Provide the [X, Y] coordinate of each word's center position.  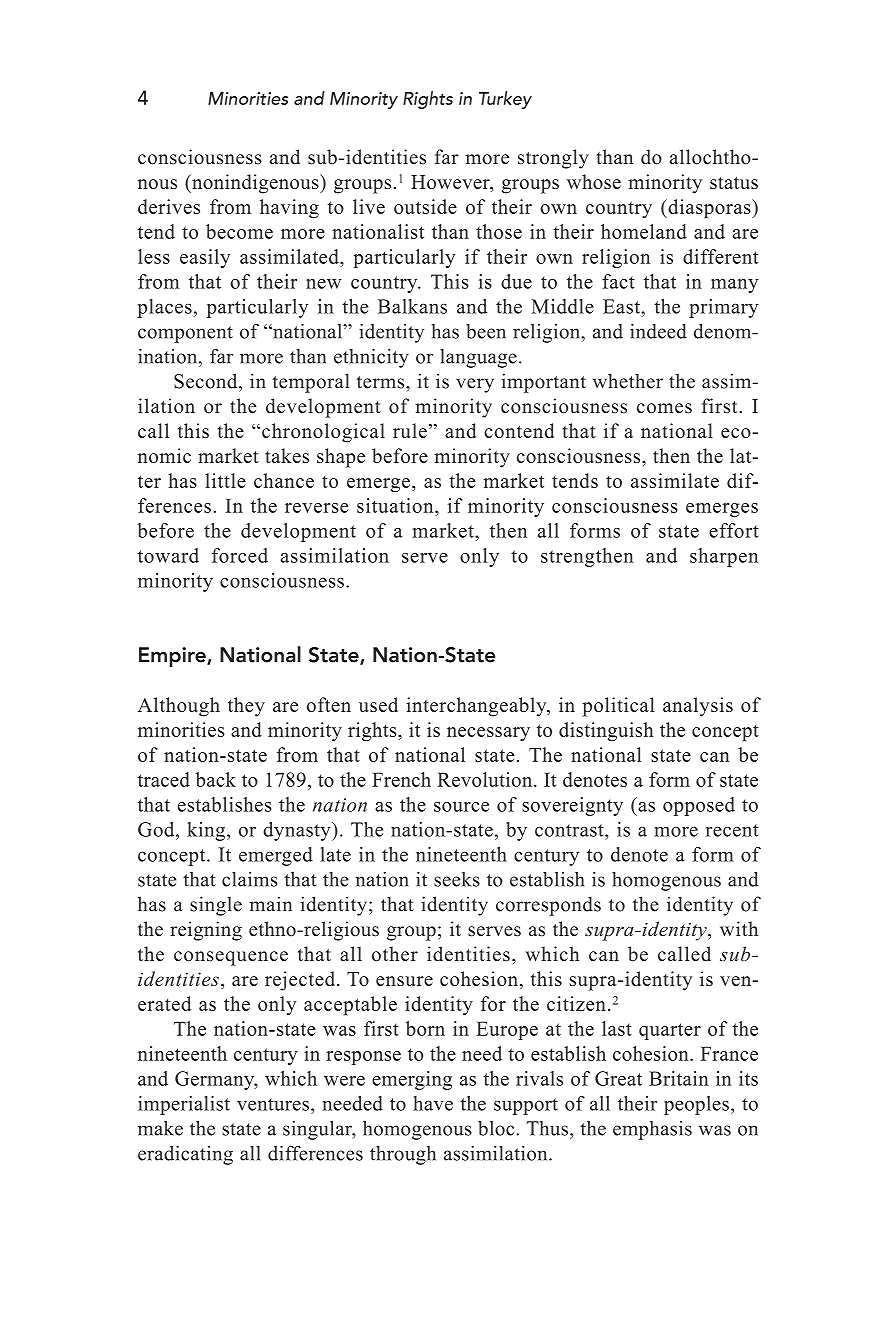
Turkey [505, 100]
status [734, 182]
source [461, 807]
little [225, 480]
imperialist [184, 1105]
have [433, 1103]
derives [169, 206]
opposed [699, 806]
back [216, 779]
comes [664, 408]
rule [410, 430]
